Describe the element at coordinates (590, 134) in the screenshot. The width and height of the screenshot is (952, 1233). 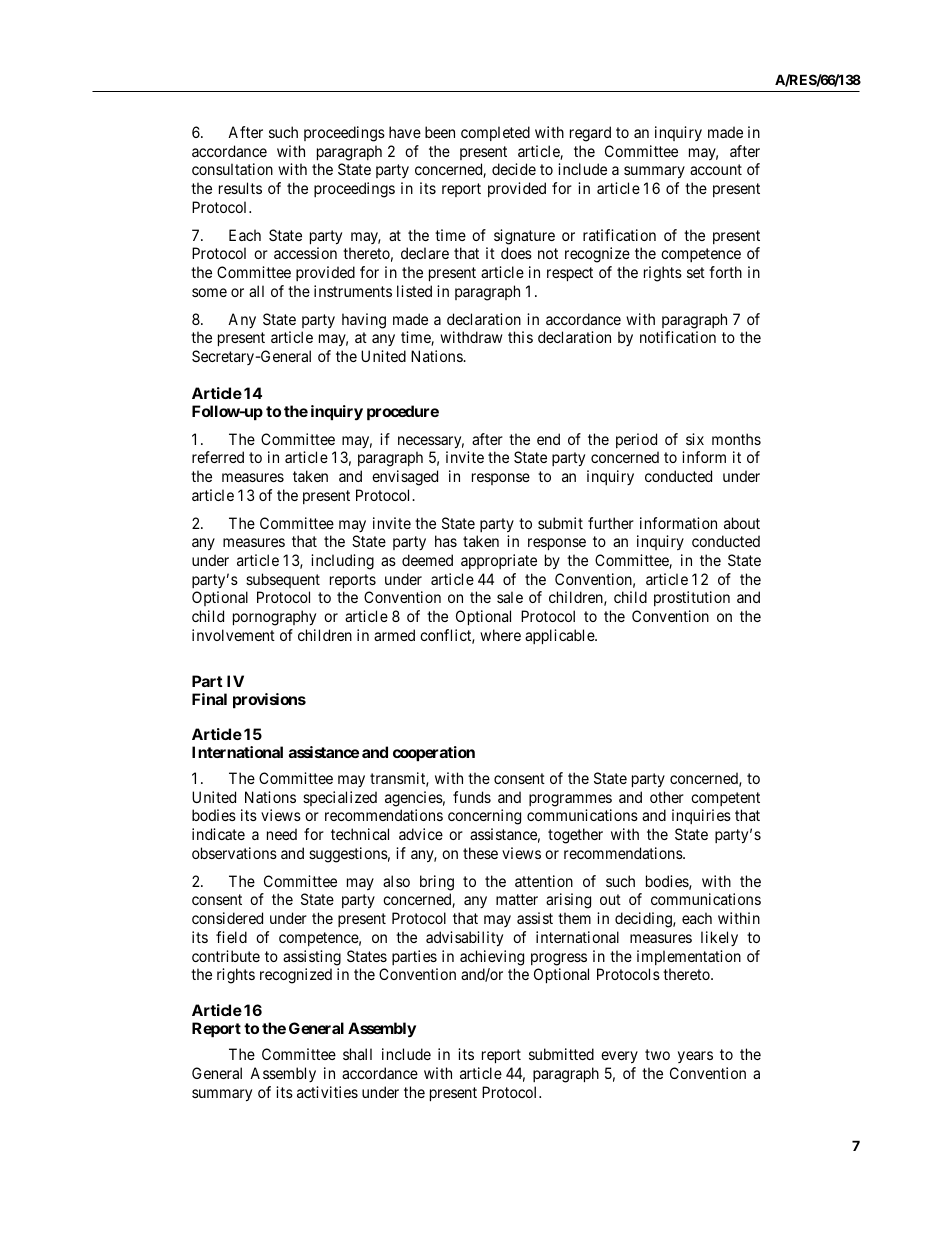
I see `regard` at that location.
